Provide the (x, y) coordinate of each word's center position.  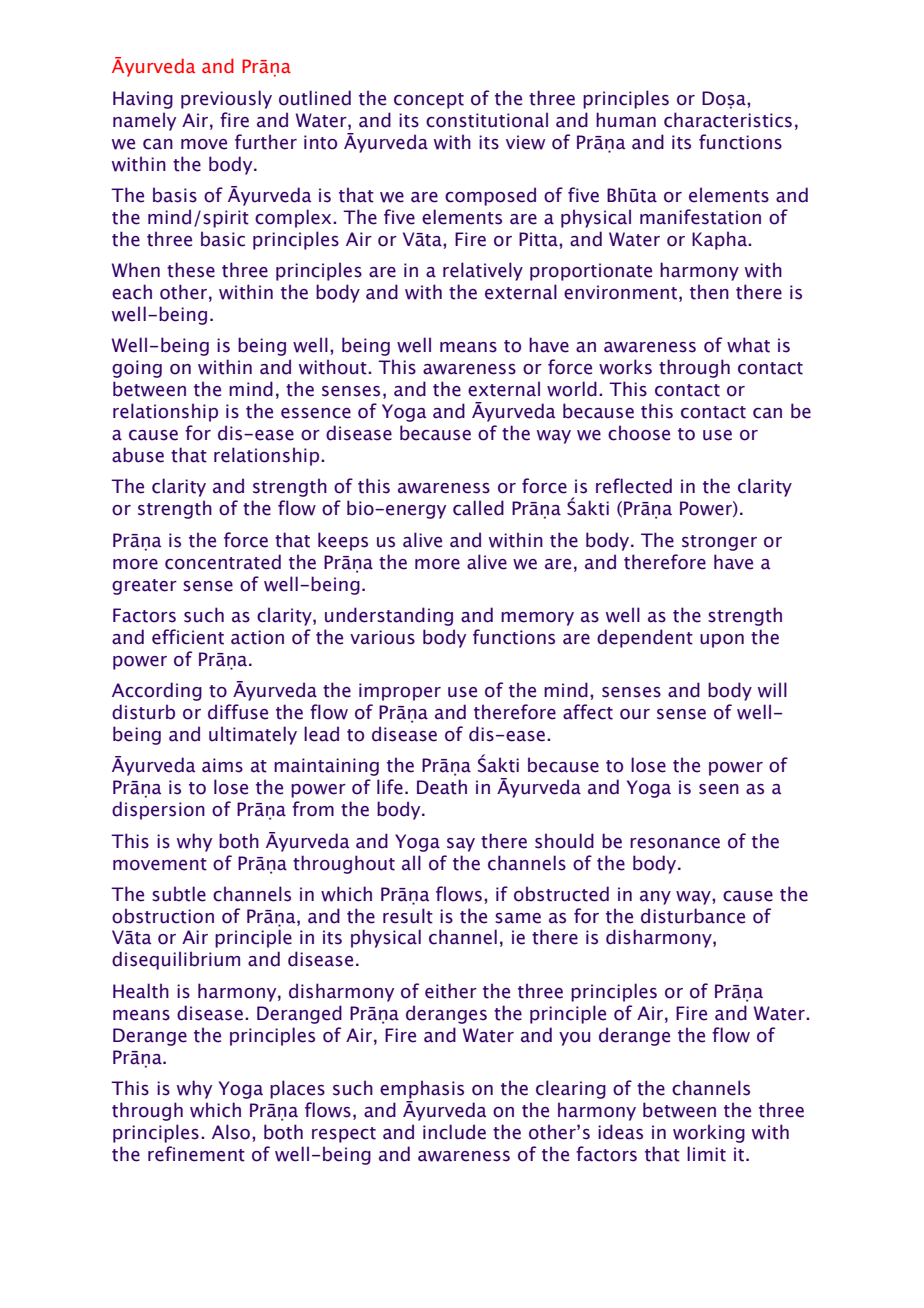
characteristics (728, 120)
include (454, 1132)
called (478, 508)
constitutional (487, 120)
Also (232, 1132)
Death (442, 787)
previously (226, 99)
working (709, 1133)
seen (719, 789)
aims (222, 765)
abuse (138, 455)
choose (639, 433)
